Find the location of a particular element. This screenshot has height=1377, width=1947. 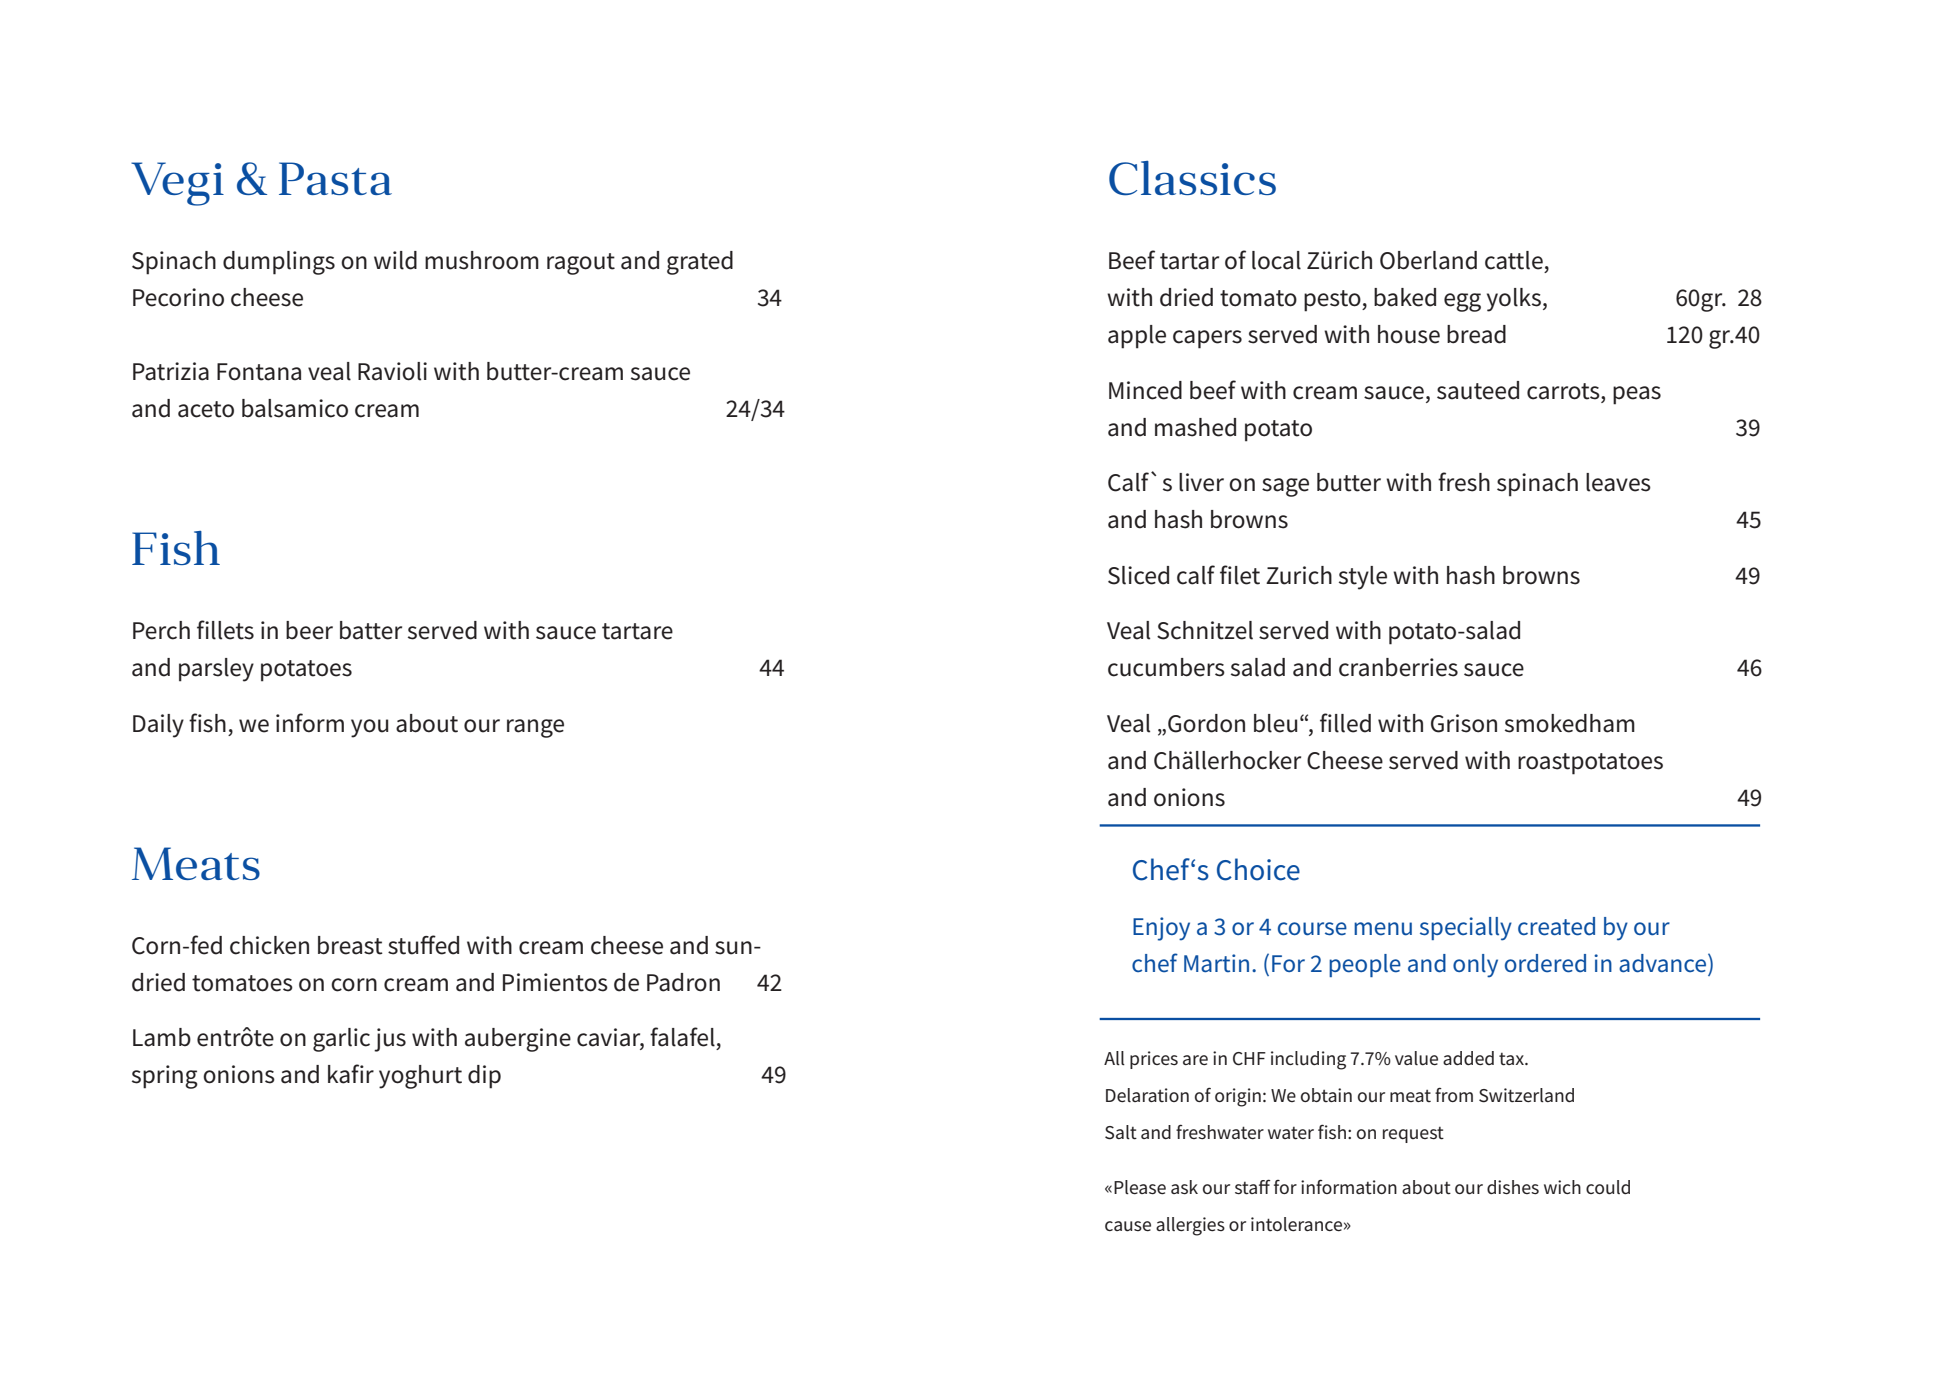

Please is located at coordinates (1140, 1187).
